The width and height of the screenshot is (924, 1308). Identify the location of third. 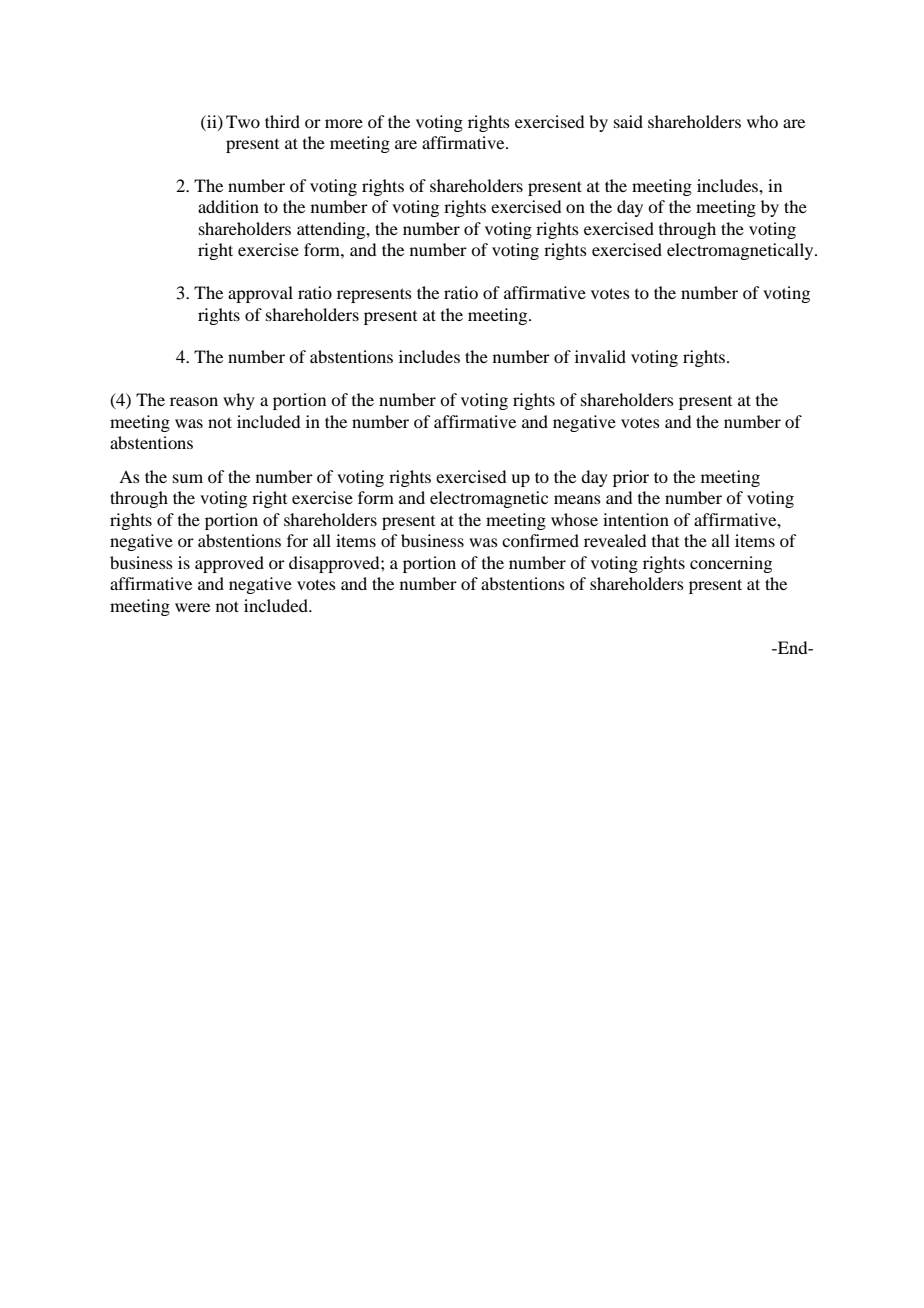
(282, 121).
